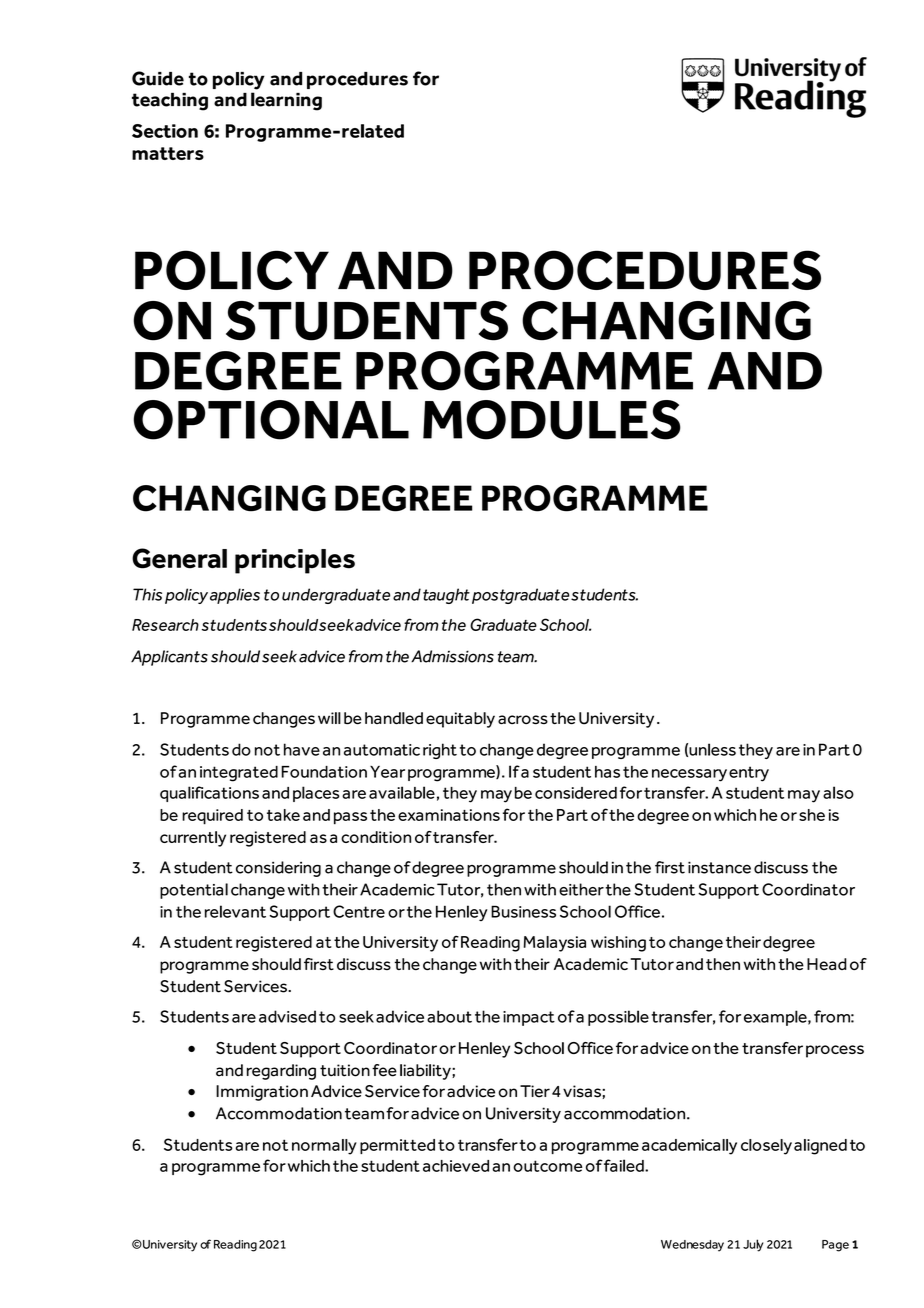 Image resolution: width=924 pixels, height=1308 pixels. Describe the element at coordinates (552, 420) in the screenshot. I see `MODULES` at that location.
